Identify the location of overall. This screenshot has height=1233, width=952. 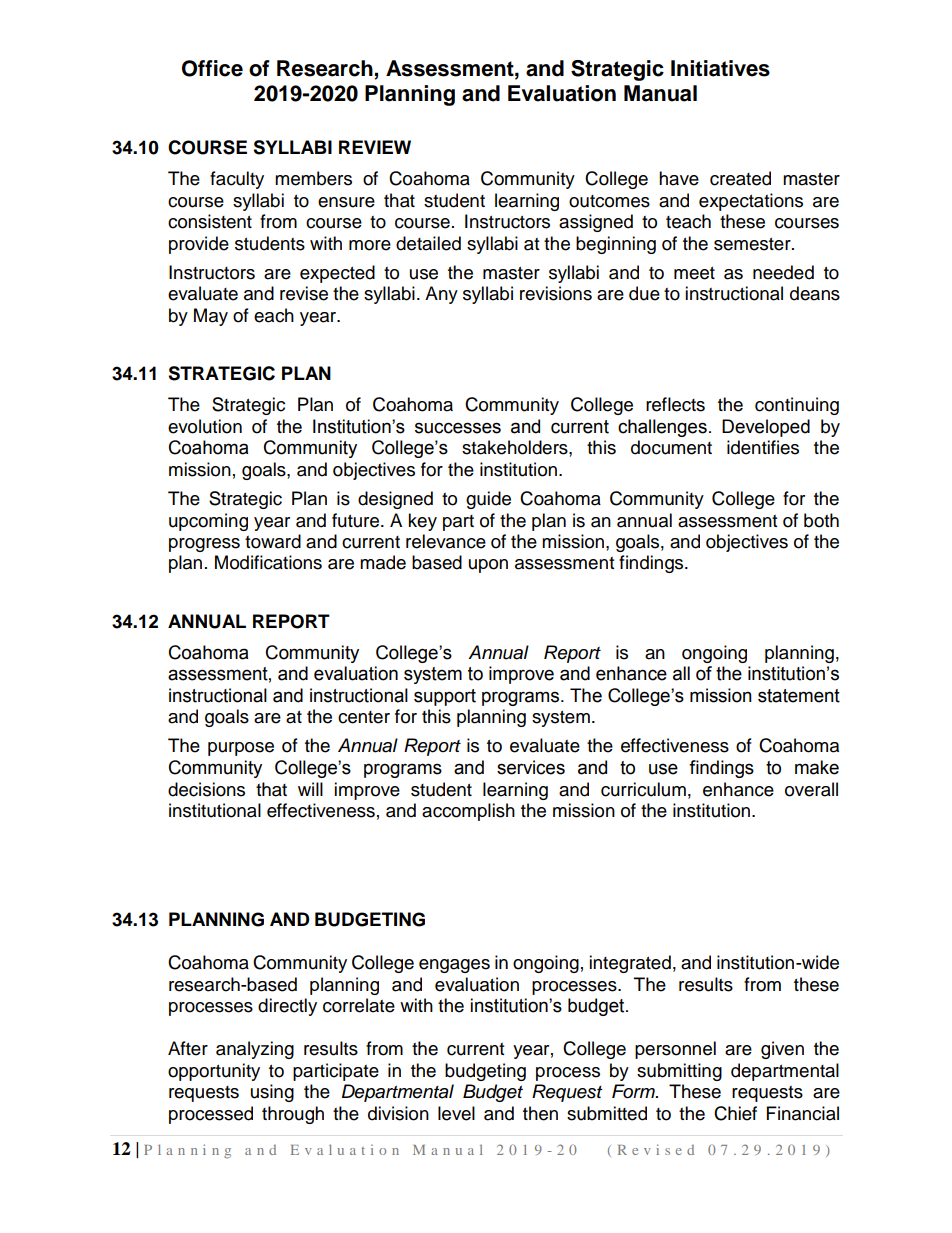
(811, 789).
